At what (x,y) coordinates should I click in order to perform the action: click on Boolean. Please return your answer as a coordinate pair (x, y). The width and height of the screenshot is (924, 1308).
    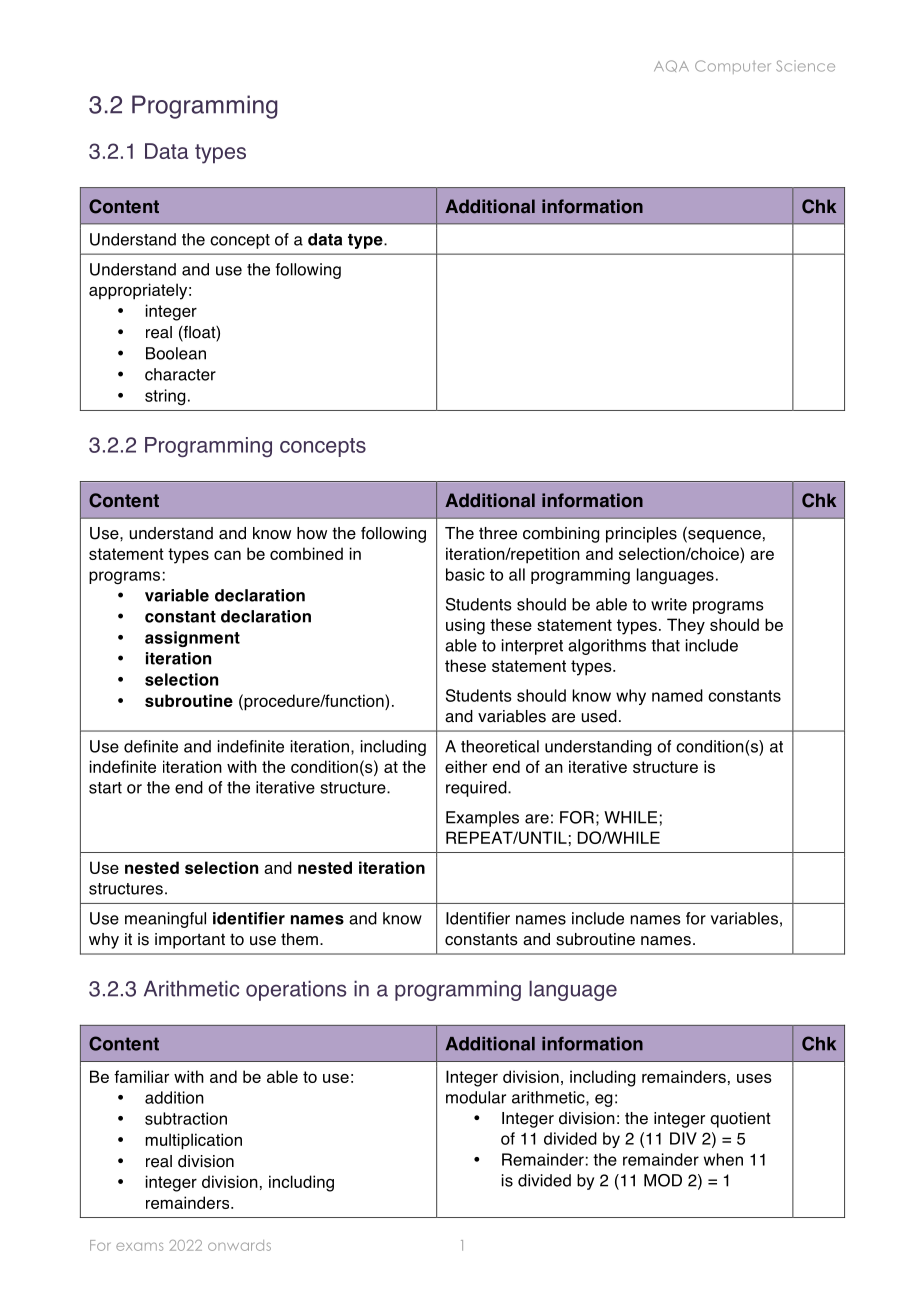
    Looking at the image, I should click on (176, 353).
